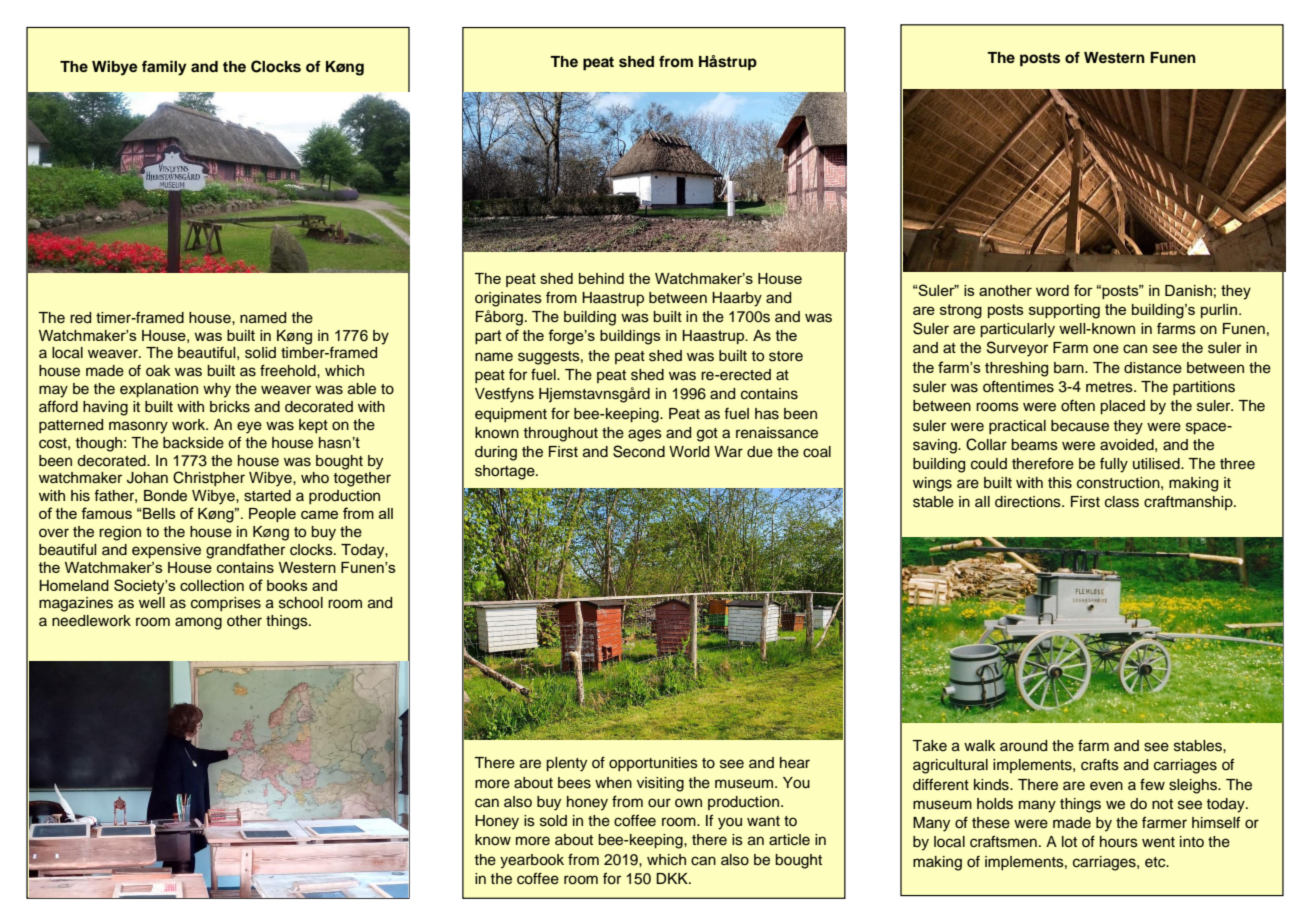  I want to click on Second, so click(639, 451).
